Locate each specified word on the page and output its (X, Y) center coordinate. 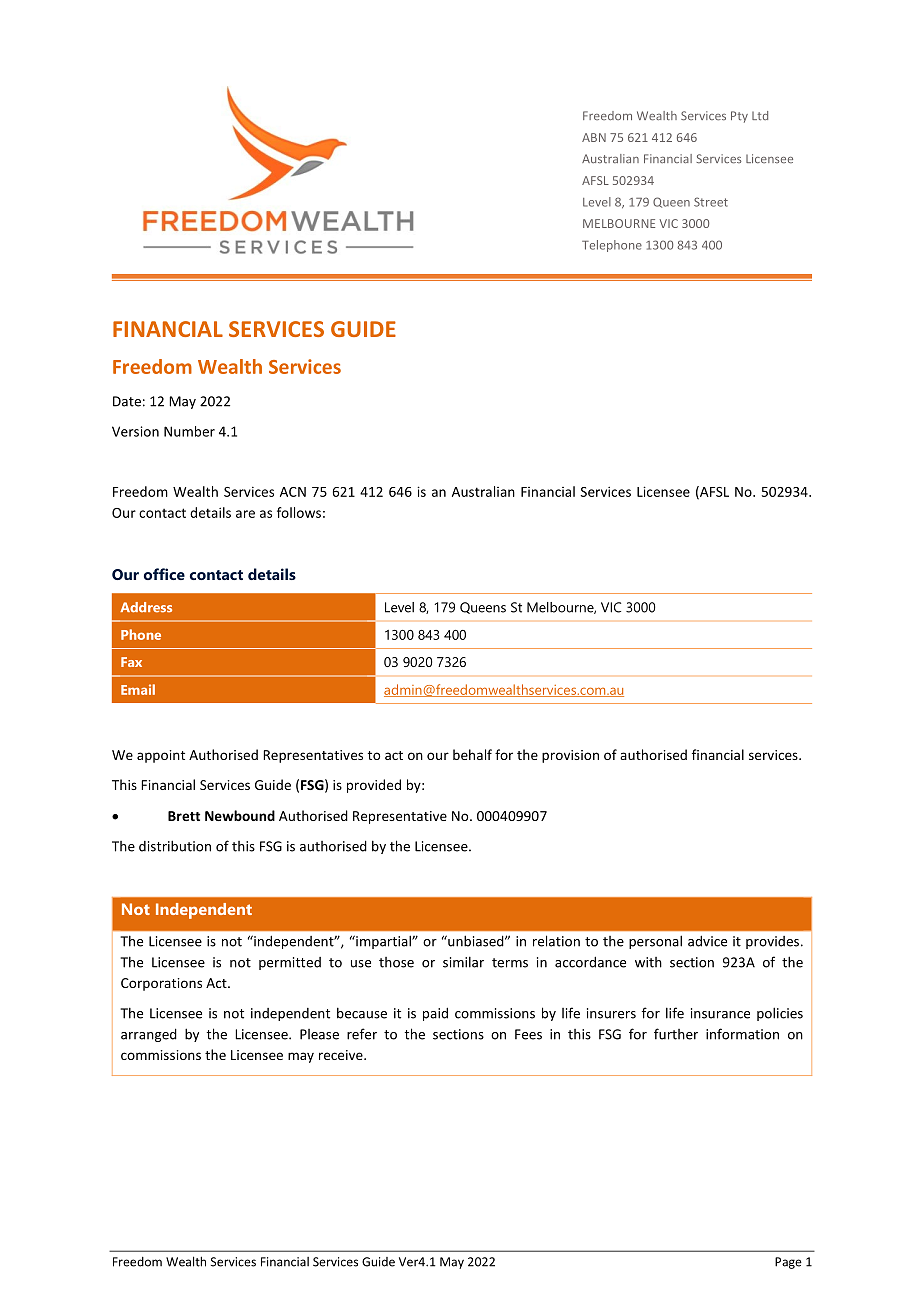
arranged (149, 1035)
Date (127, 401)
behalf (472, 754)
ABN (594, 137)
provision (570, 756)
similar (463, 962)
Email (138, 689)
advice (707, 941)
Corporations (161, 984)
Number (189, 431)
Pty (739, 117)
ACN (293, 492)
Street (711, 202)
